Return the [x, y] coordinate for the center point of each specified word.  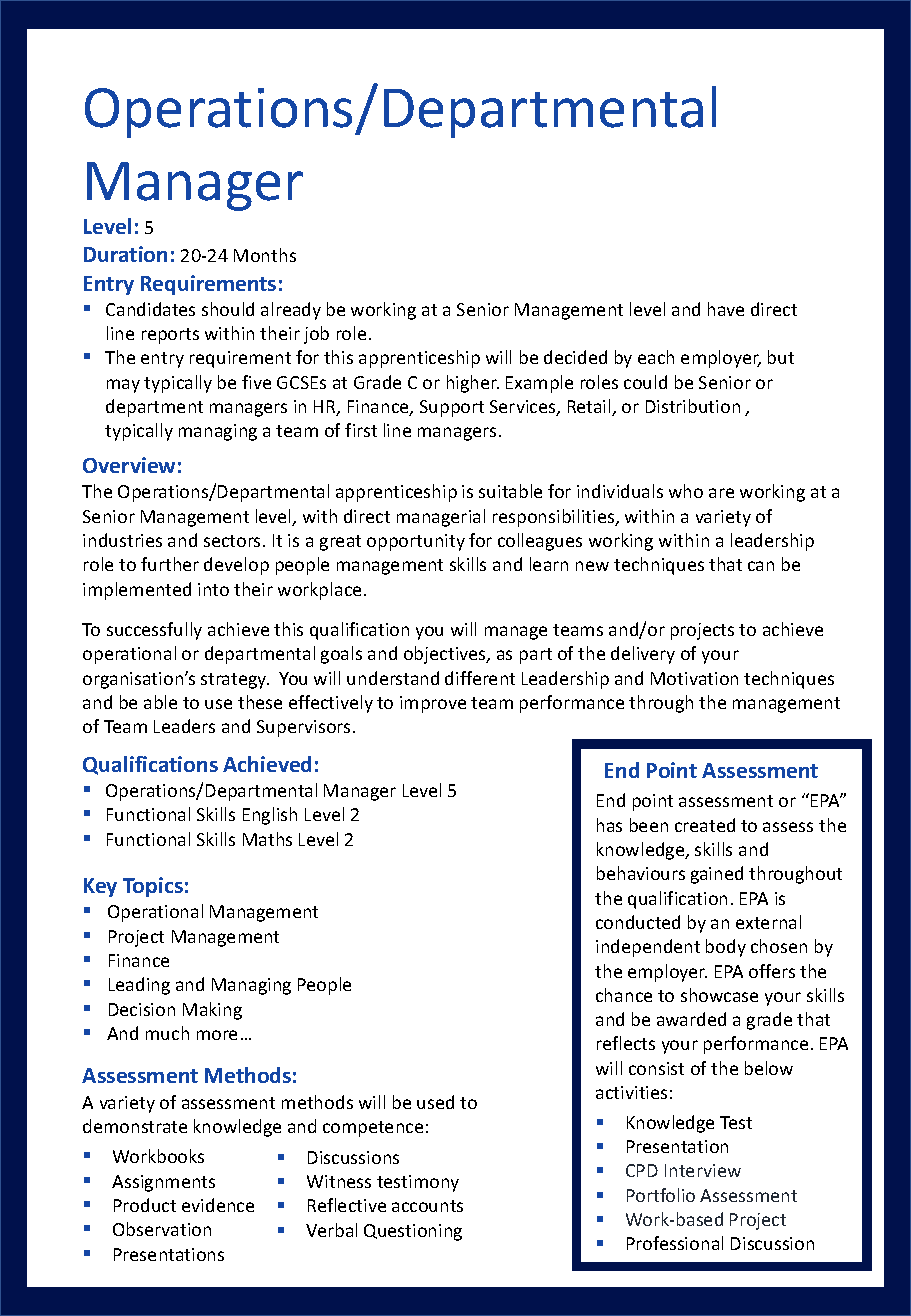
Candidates [150, 309]
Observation [162, 1229]
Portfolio [661, 1195]
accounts [427, 1206]
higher [473, 384]
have [726, 309]
